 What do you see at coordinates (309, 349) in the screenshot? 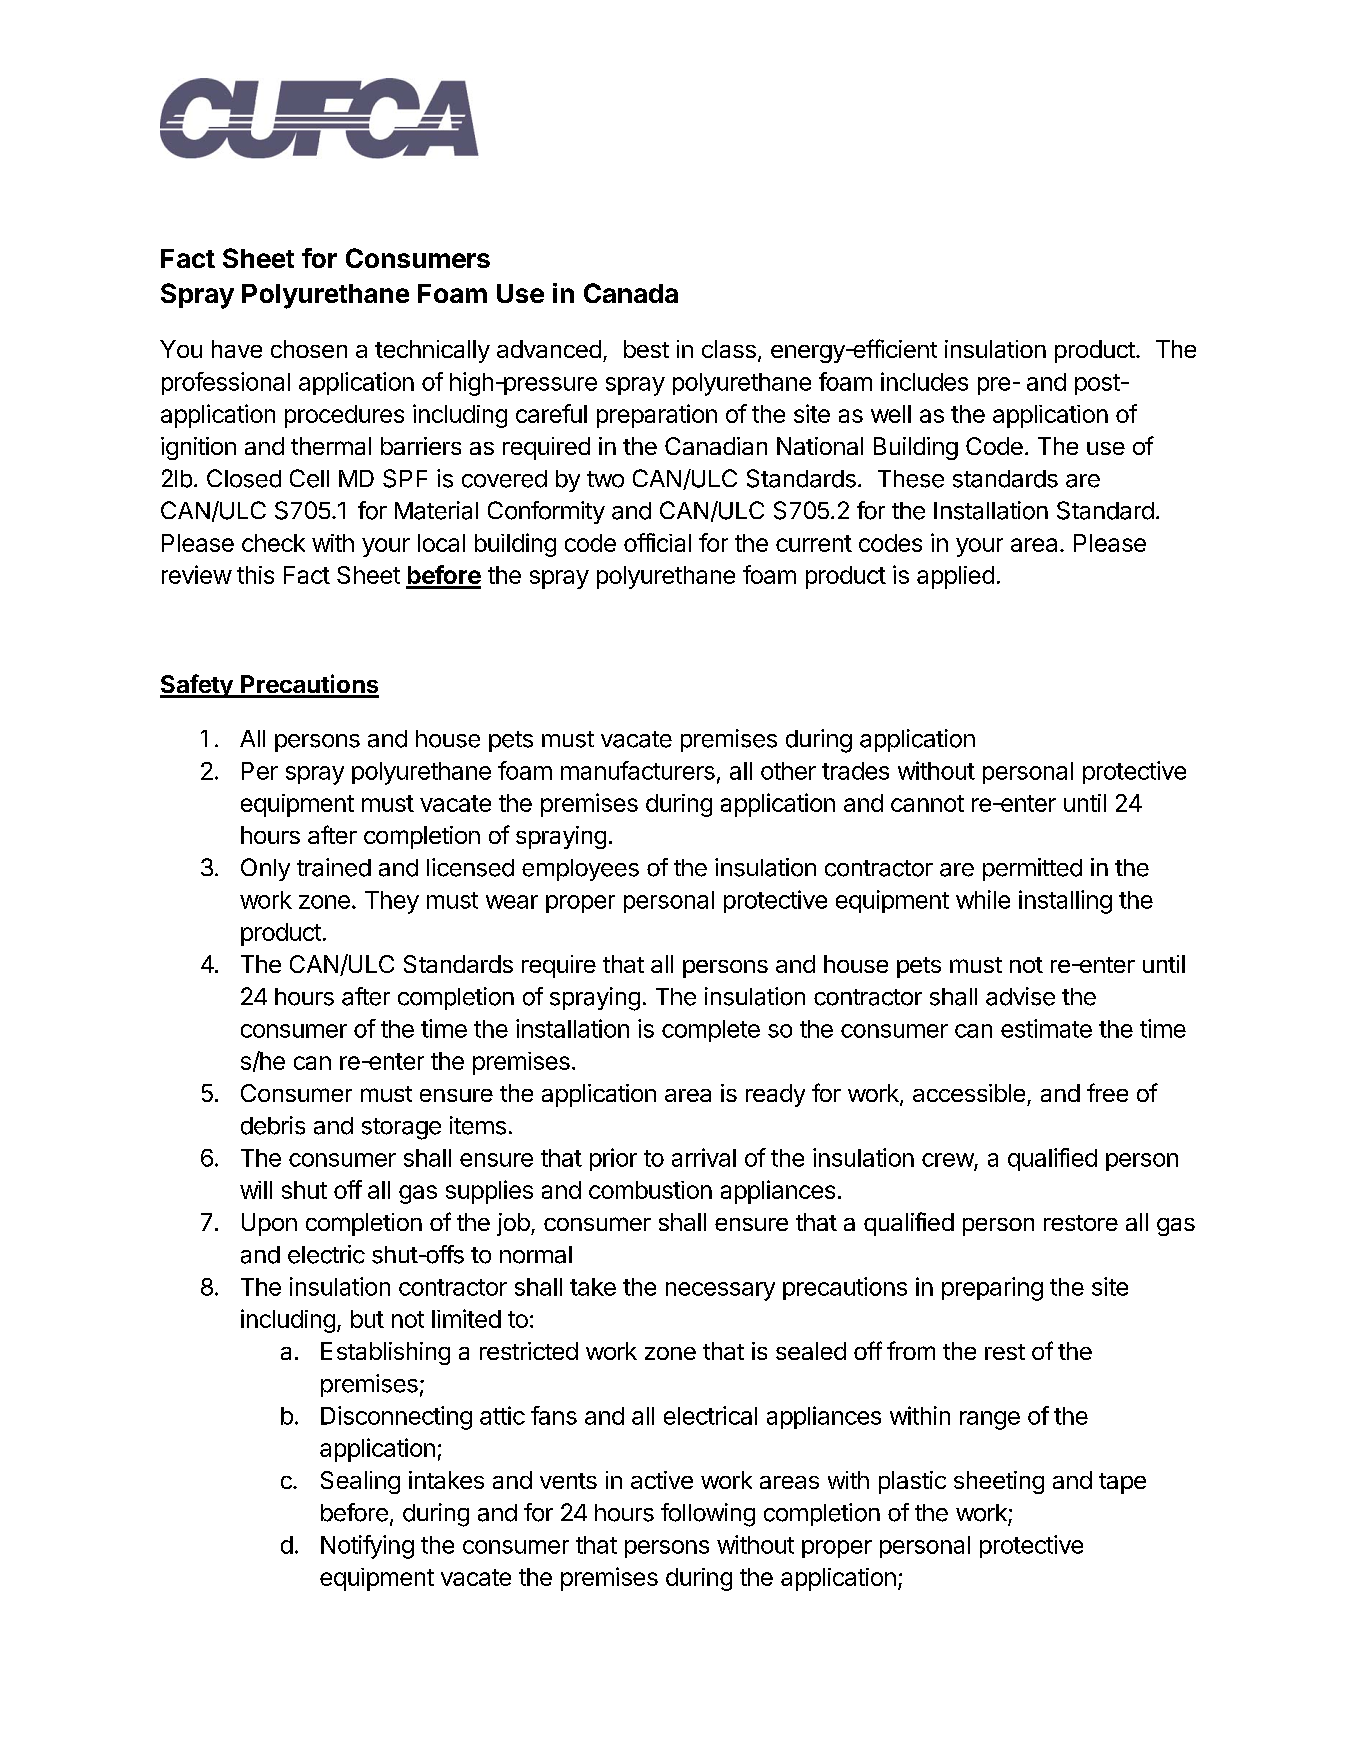
I see `chosen` at bounding box center [309, 349].
